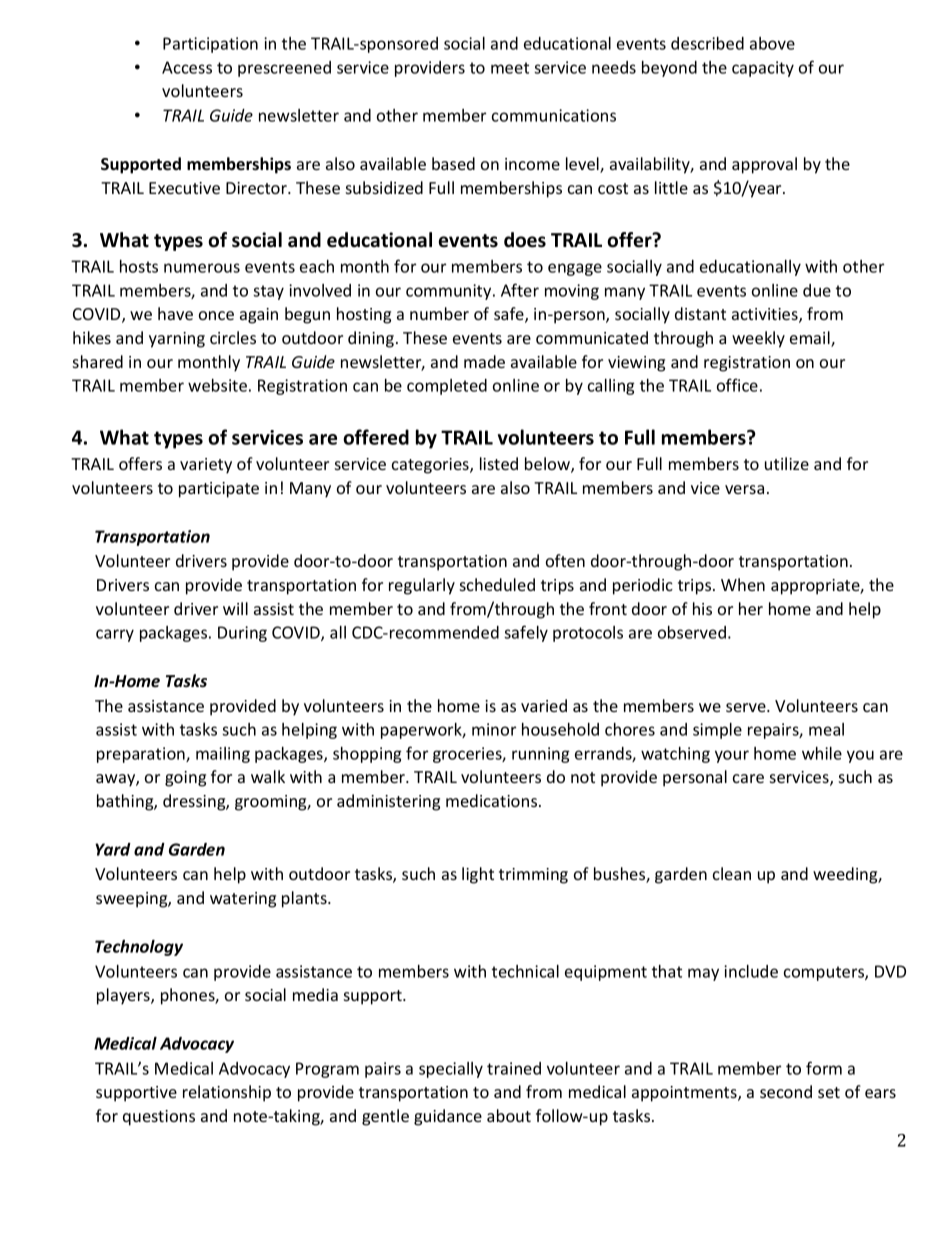 The width and height of the image is (952, 1233). I want to click on will, so click(235, 608).
